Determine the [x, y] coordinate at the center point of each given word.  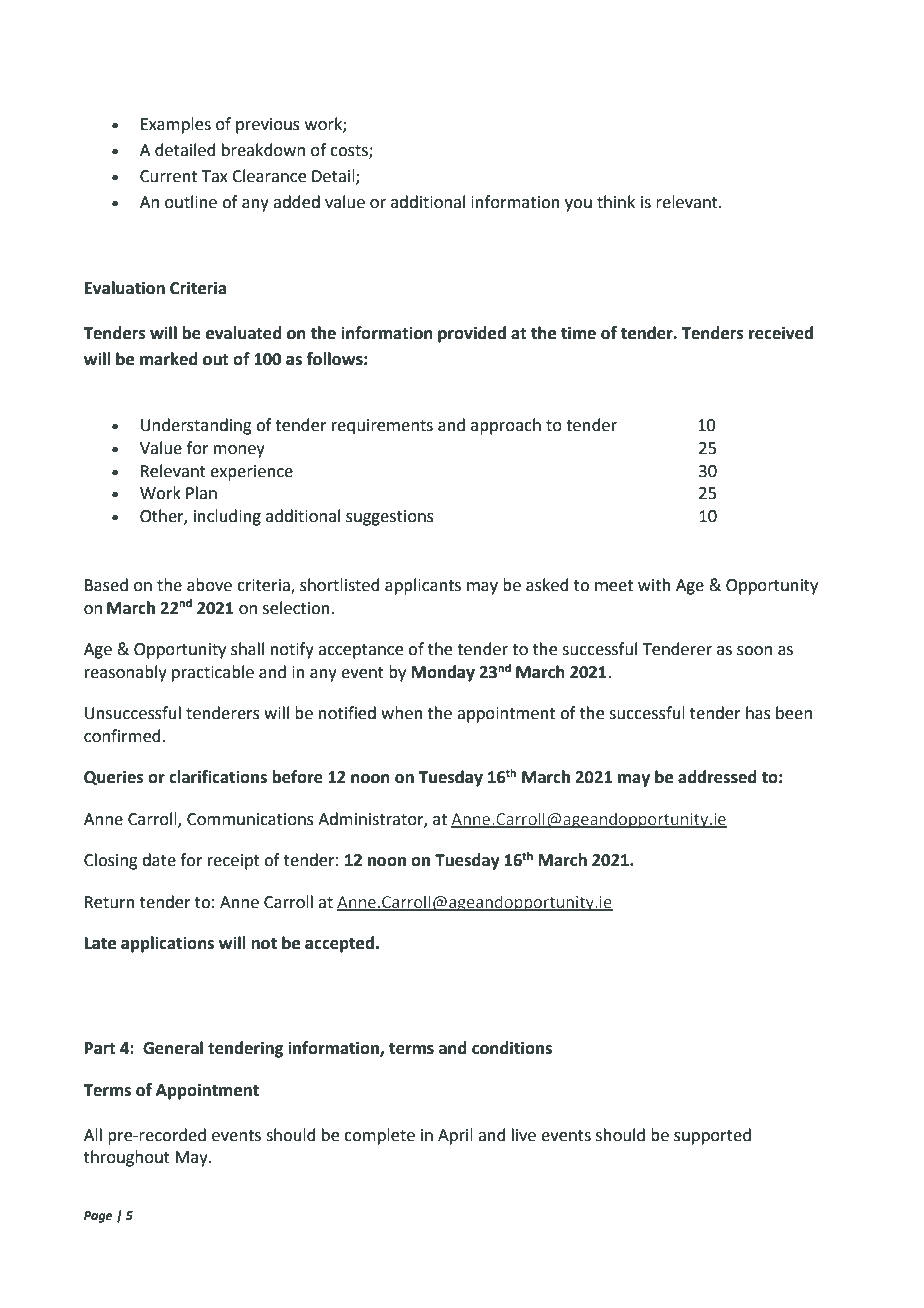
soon [754, 651]
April [455, 1136]
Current [168, 176]
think [616, 202]
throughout [127, 1158]
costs [350, 151]
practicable [213, 673]
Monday [443, 673]
